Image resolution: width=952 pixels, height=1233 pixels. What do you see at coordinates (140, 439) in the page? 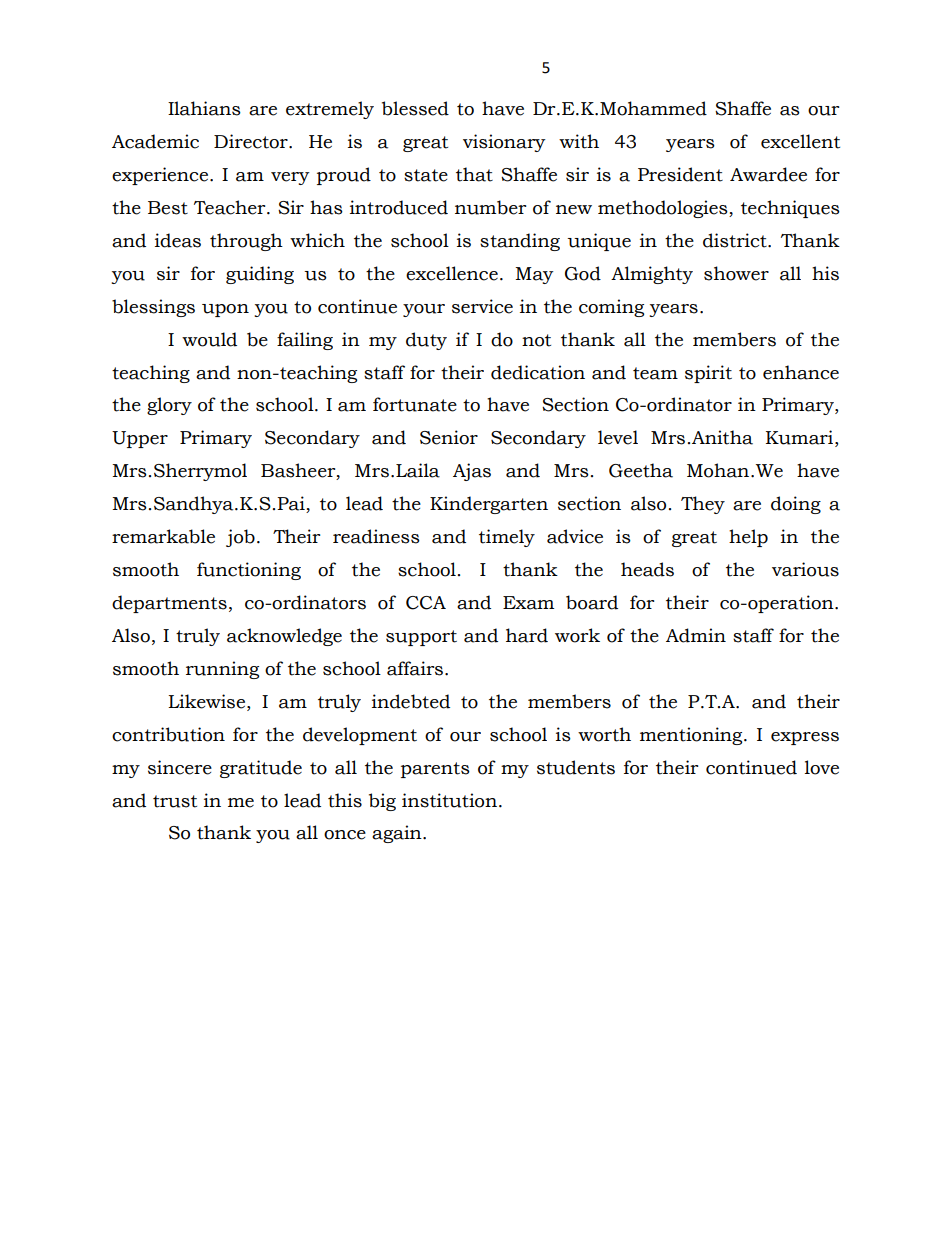
I see `Upper` at bounding box center [140, 439].
